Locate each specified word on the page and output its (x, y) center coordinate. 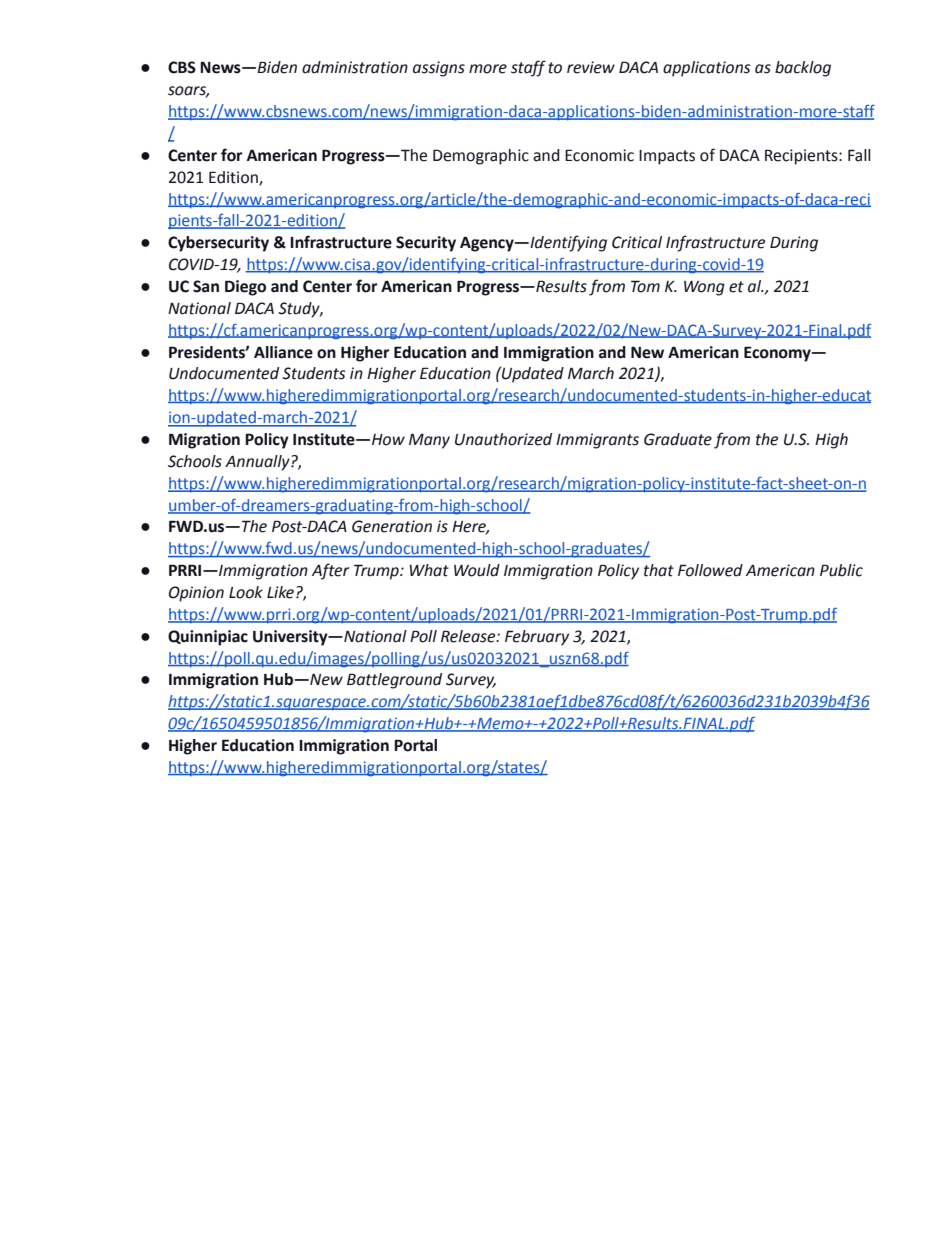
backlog (803, 69)
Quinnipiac (208, 638)
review (591, 67)
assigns (439, 69)
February (537, 638)
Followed (710, 570)
